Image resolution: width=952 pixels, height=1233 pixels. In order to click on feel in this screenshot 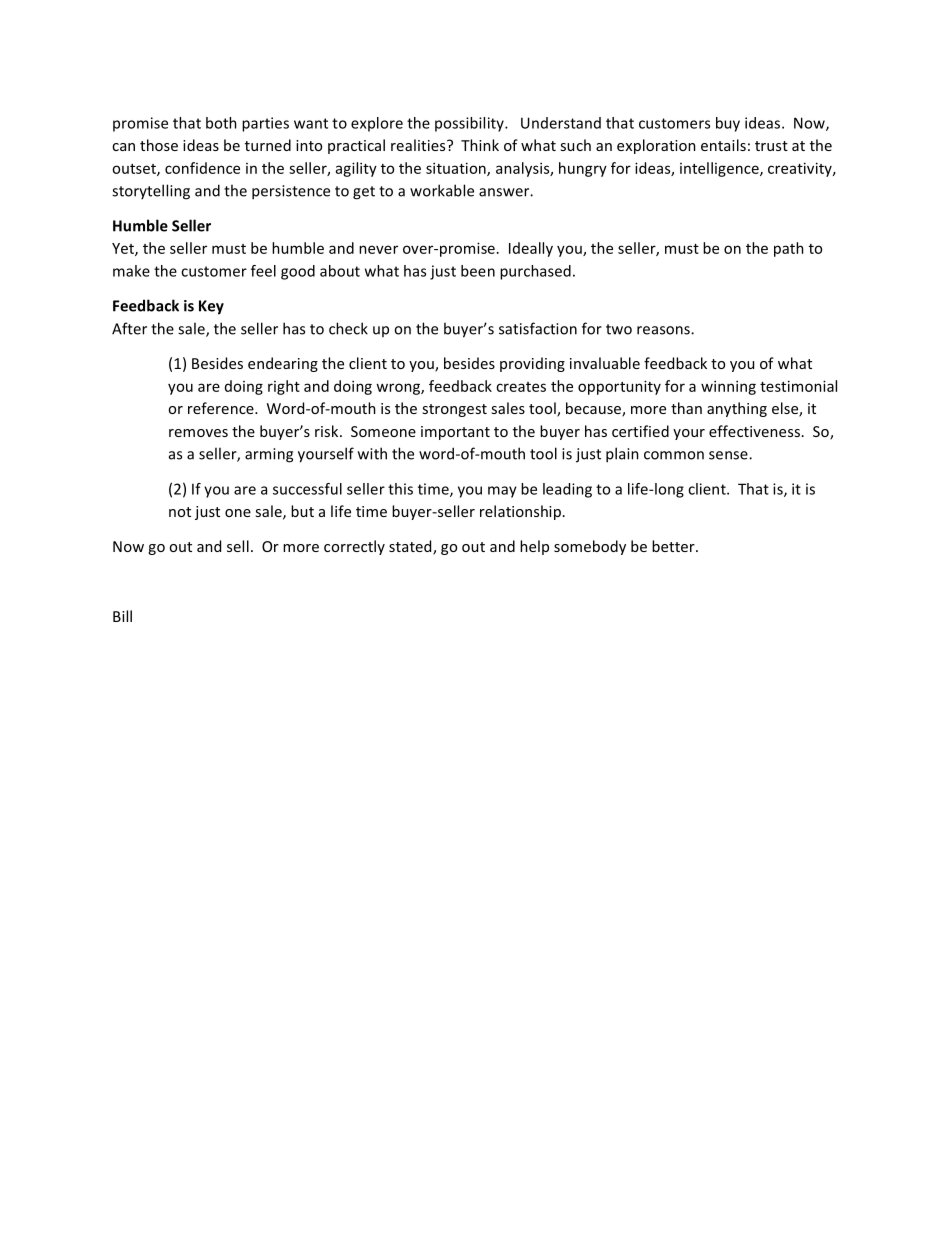, I will do `click(263, 271)`.
